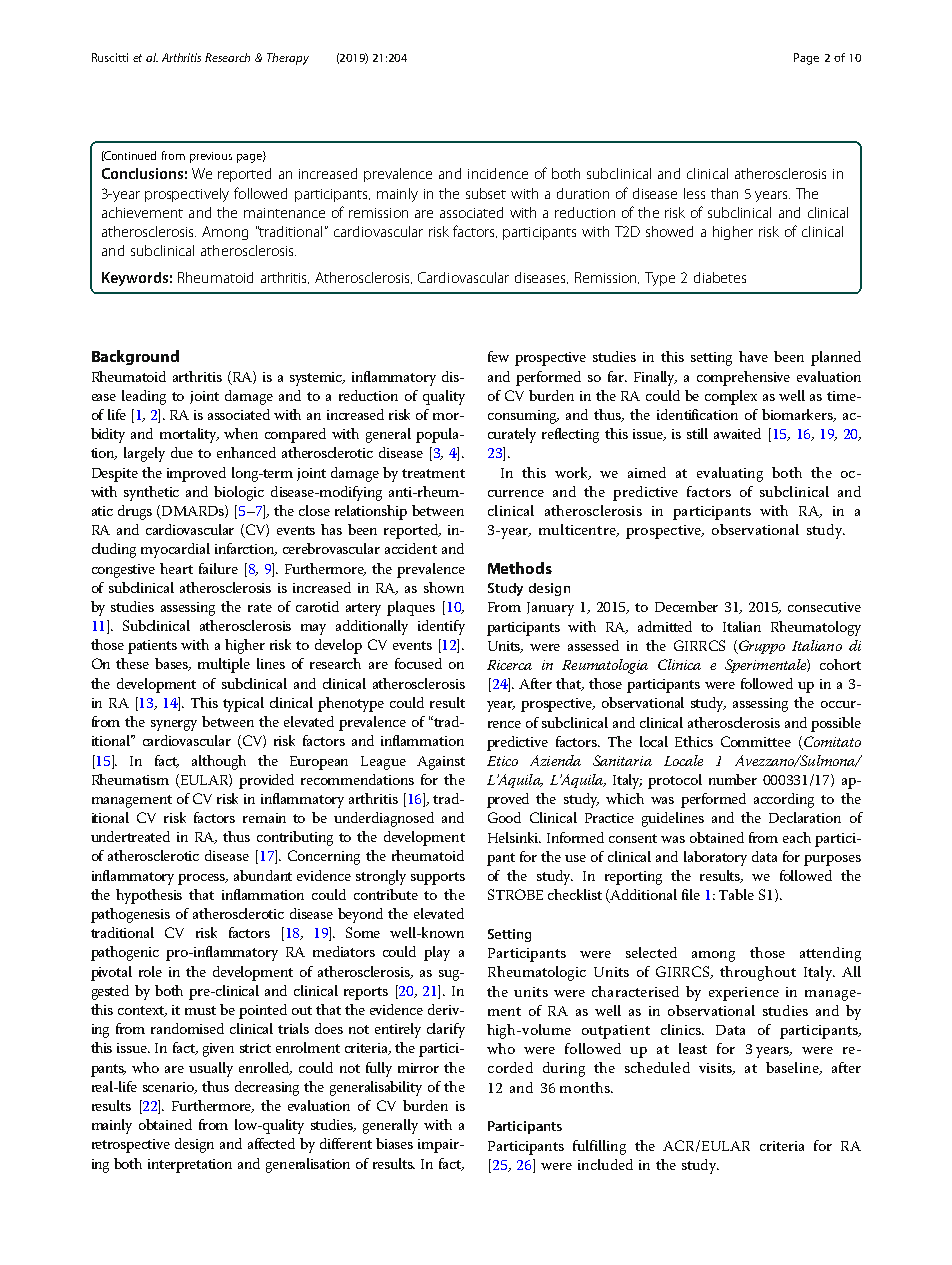 This screenshot has width=952, height=1265. I want to click on Committee, so click(756, 741).
